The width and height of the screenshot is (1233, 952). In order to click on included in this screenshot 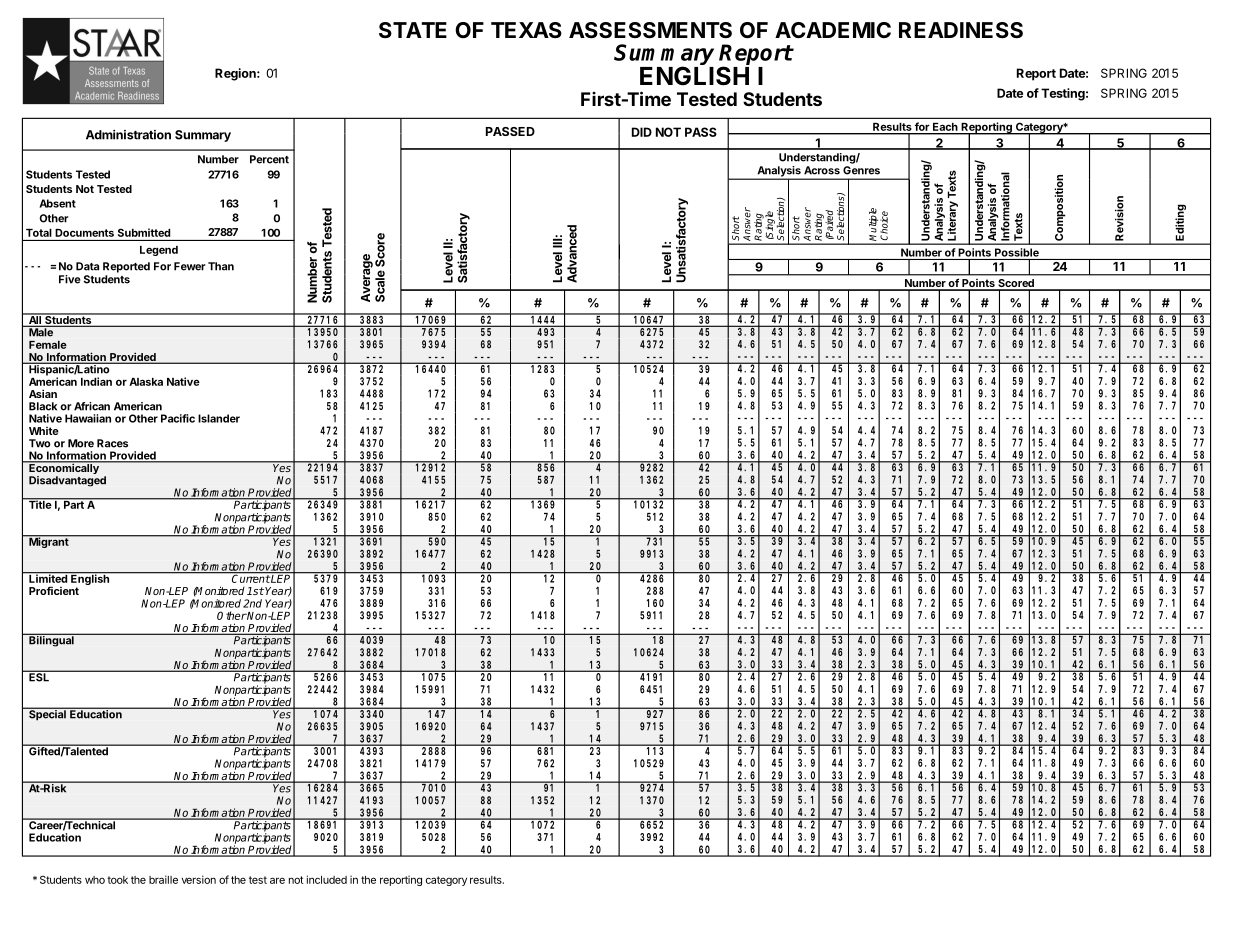, I will do `click(327, 879)`.
